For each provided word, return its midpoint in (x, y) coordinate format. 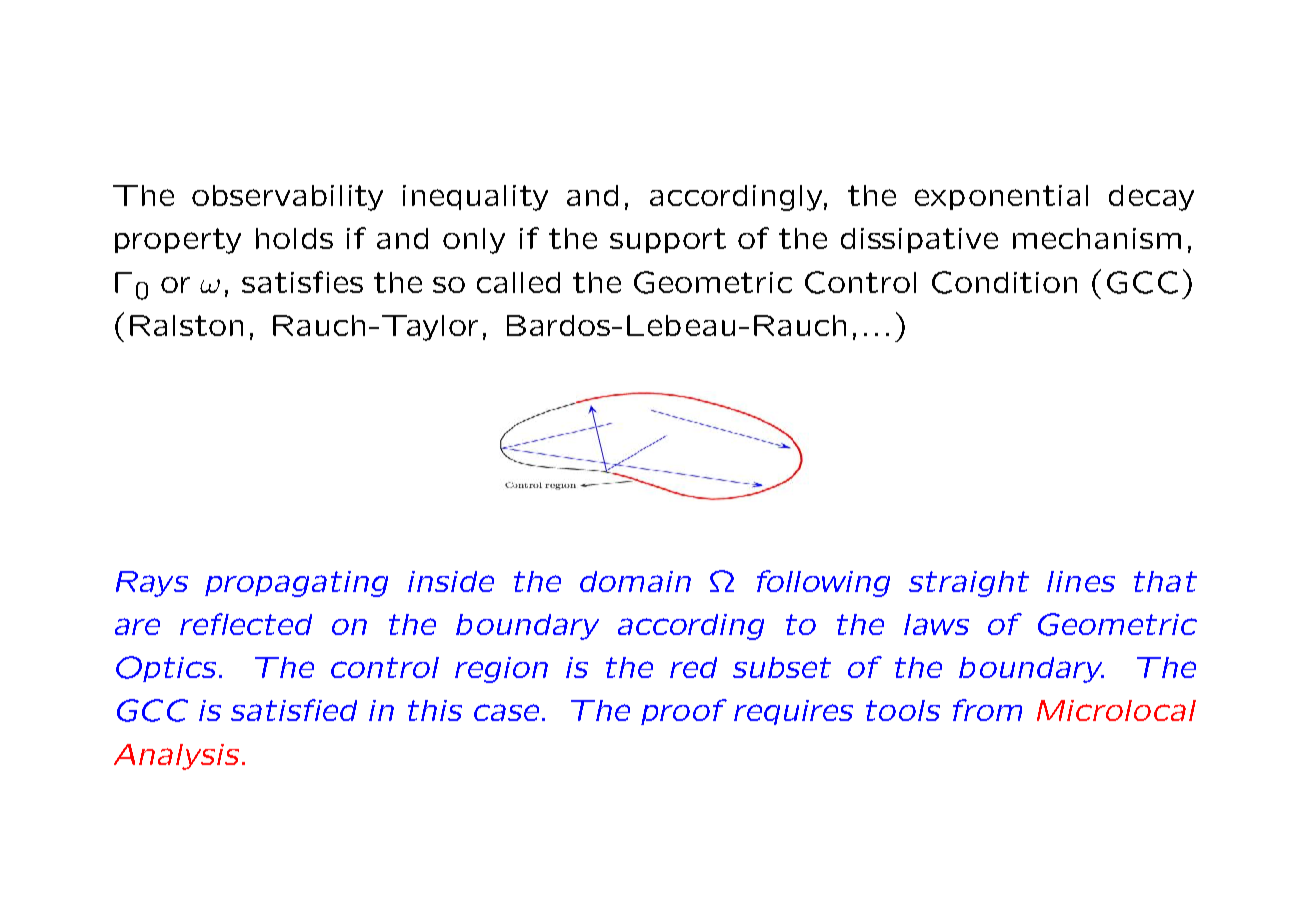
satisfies (302, 282)
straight (969, 584)
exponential (1001, 197)
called (518, 282)
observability (287, 198)
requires (793, 712)
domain (635, 581)
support (668, 240)
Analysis (176, 757)
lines (1081, 581)
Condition (1004, 282)
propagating (296, 584)
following (823, 583)
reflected (246, 624)
